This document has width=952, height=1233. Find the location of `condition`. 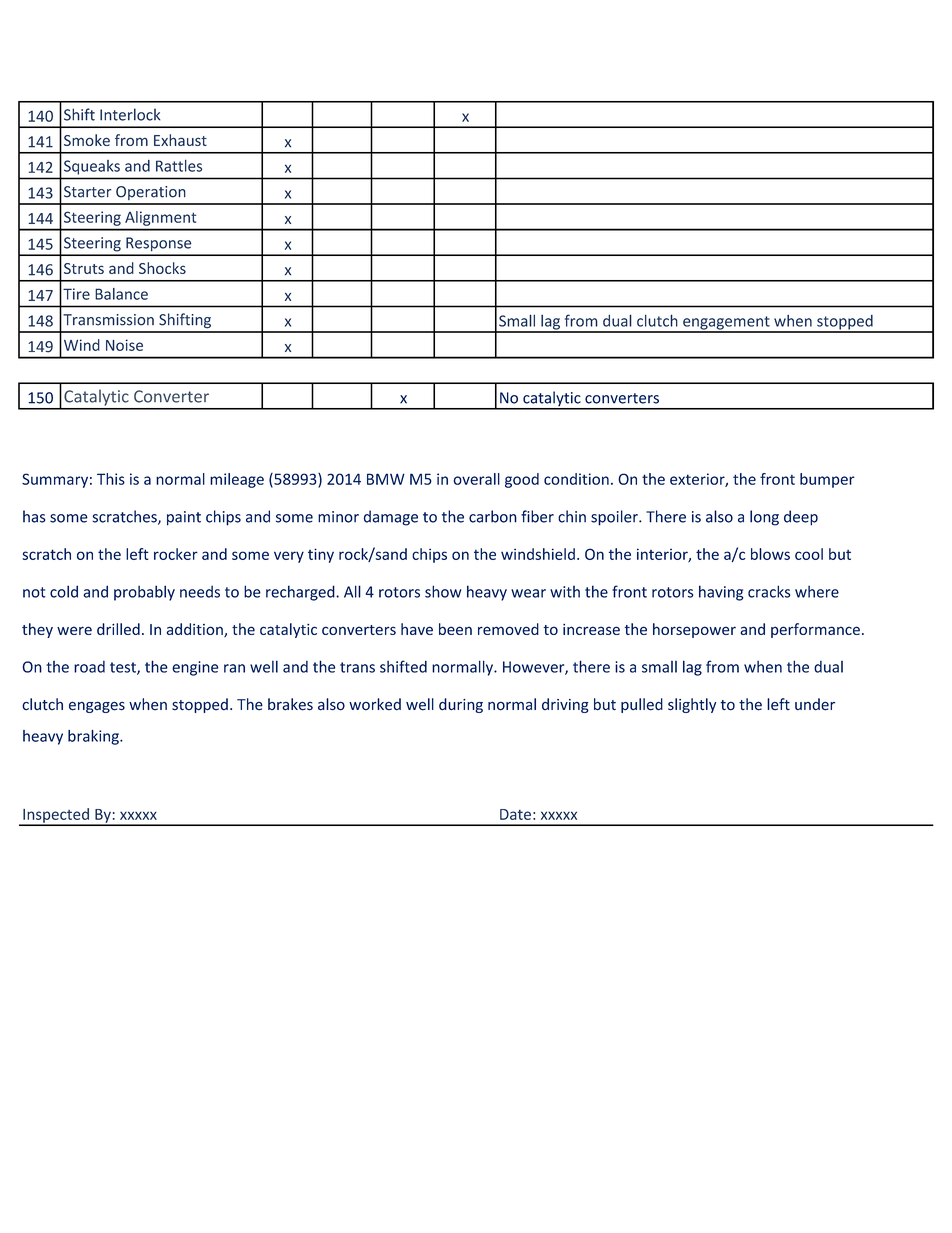

condition is located at coordinates (576, 479).
